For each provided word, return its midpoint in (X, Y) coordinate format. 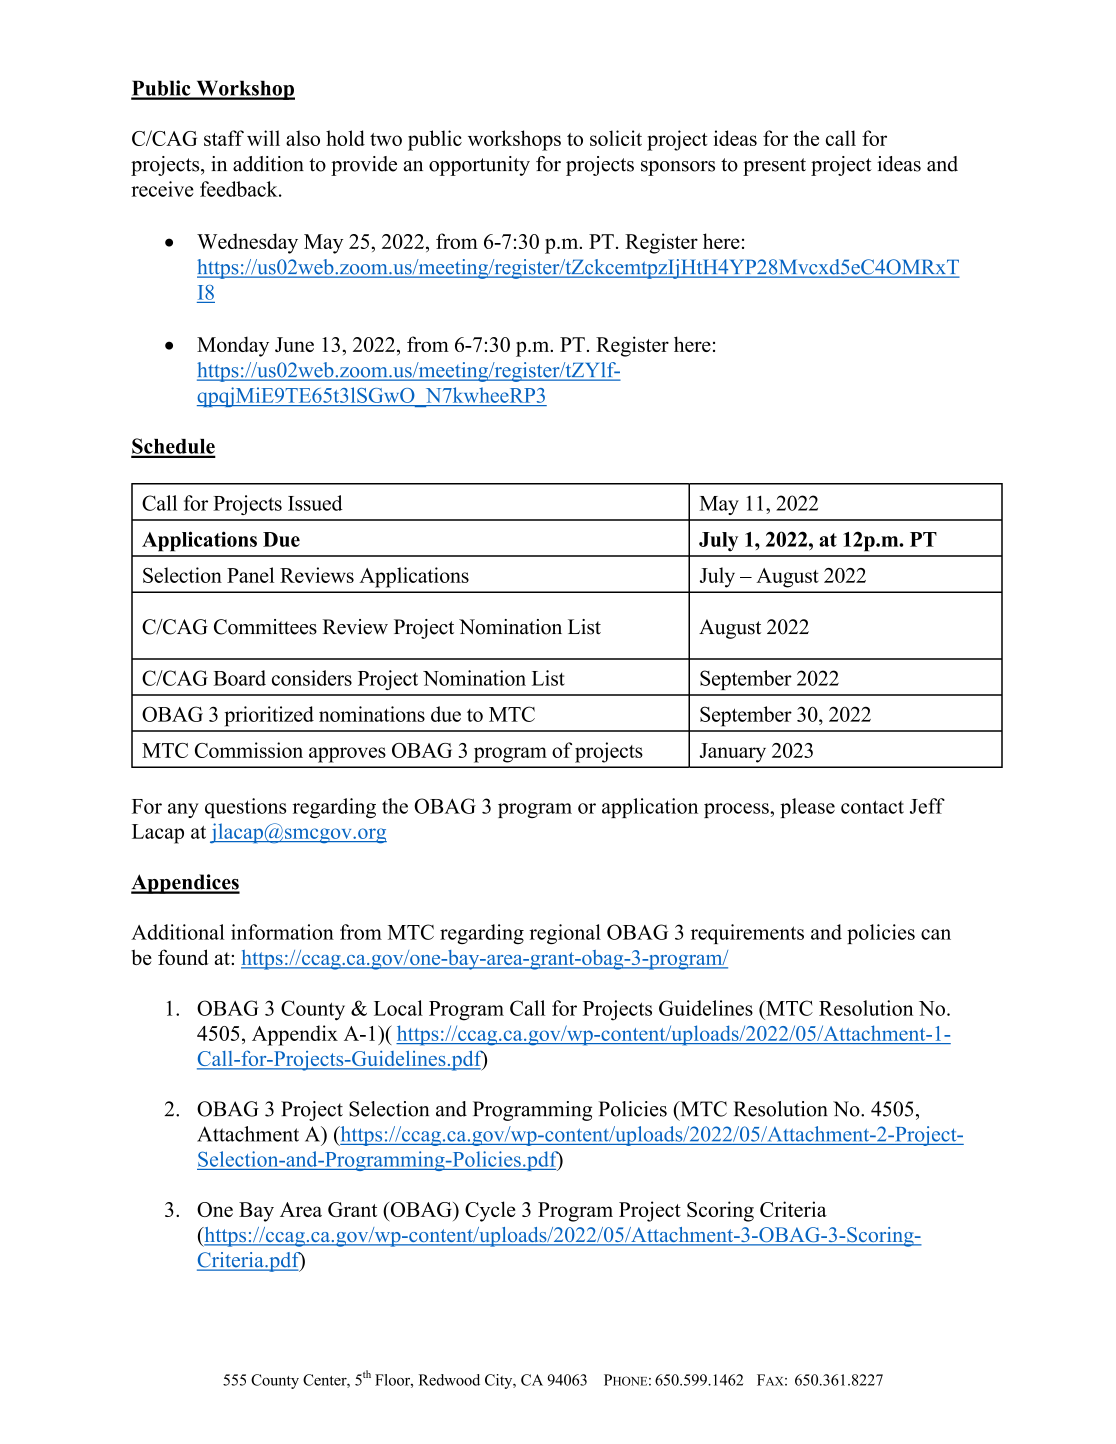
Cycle (490, 1211)
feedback (240, 189)
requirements (747, 934)
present (774, 167)
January (733, 753)
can (936, 934)
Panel (250, 575)
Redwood (449, 1380)
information (282, 932)
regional (565, 934)
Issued (315, 503)
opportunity (479, 166)
